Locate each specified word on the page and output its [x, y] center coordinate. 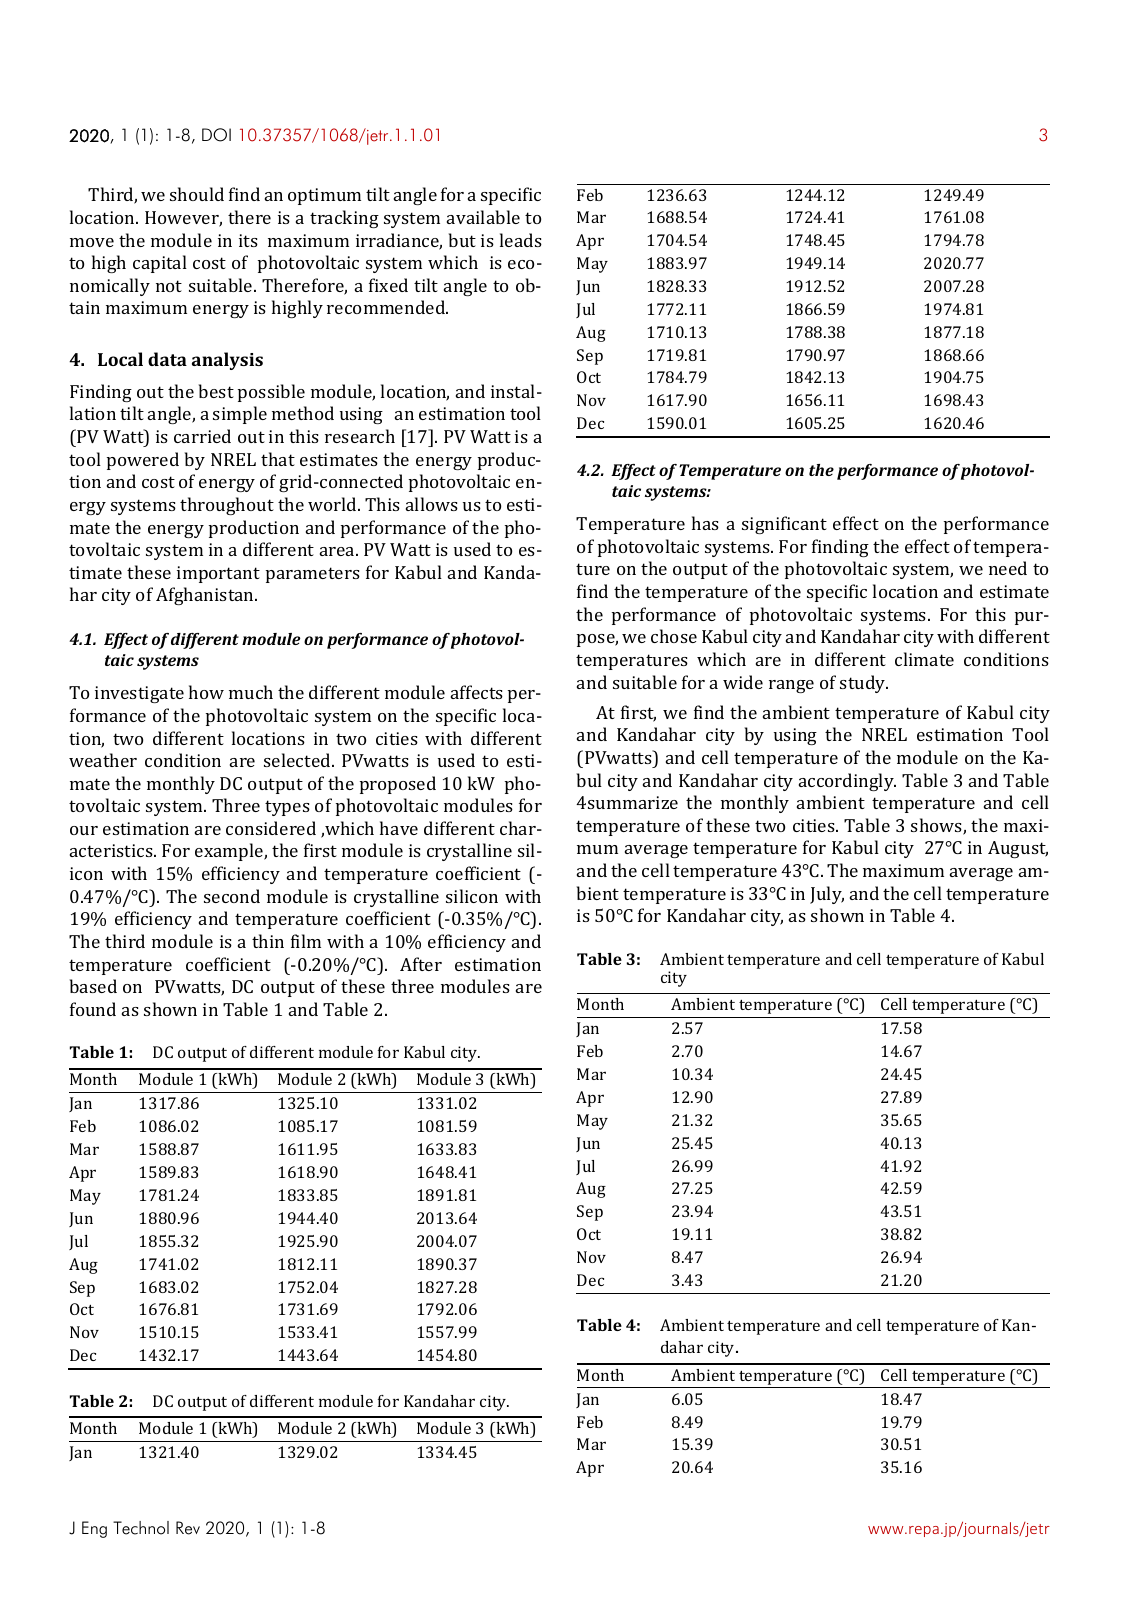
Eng [94, 1529]
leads [521, 240]
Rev [188, 1528]
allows [432, 504]
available [483, 217]
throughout [227, 506]
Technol [141, 1528]
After [421, 964]
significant [784, 525]
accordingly [847, 782]
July [827, 895]
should [197, 194]
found [93, 1009]
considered [271, 828]
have [399, 828]
